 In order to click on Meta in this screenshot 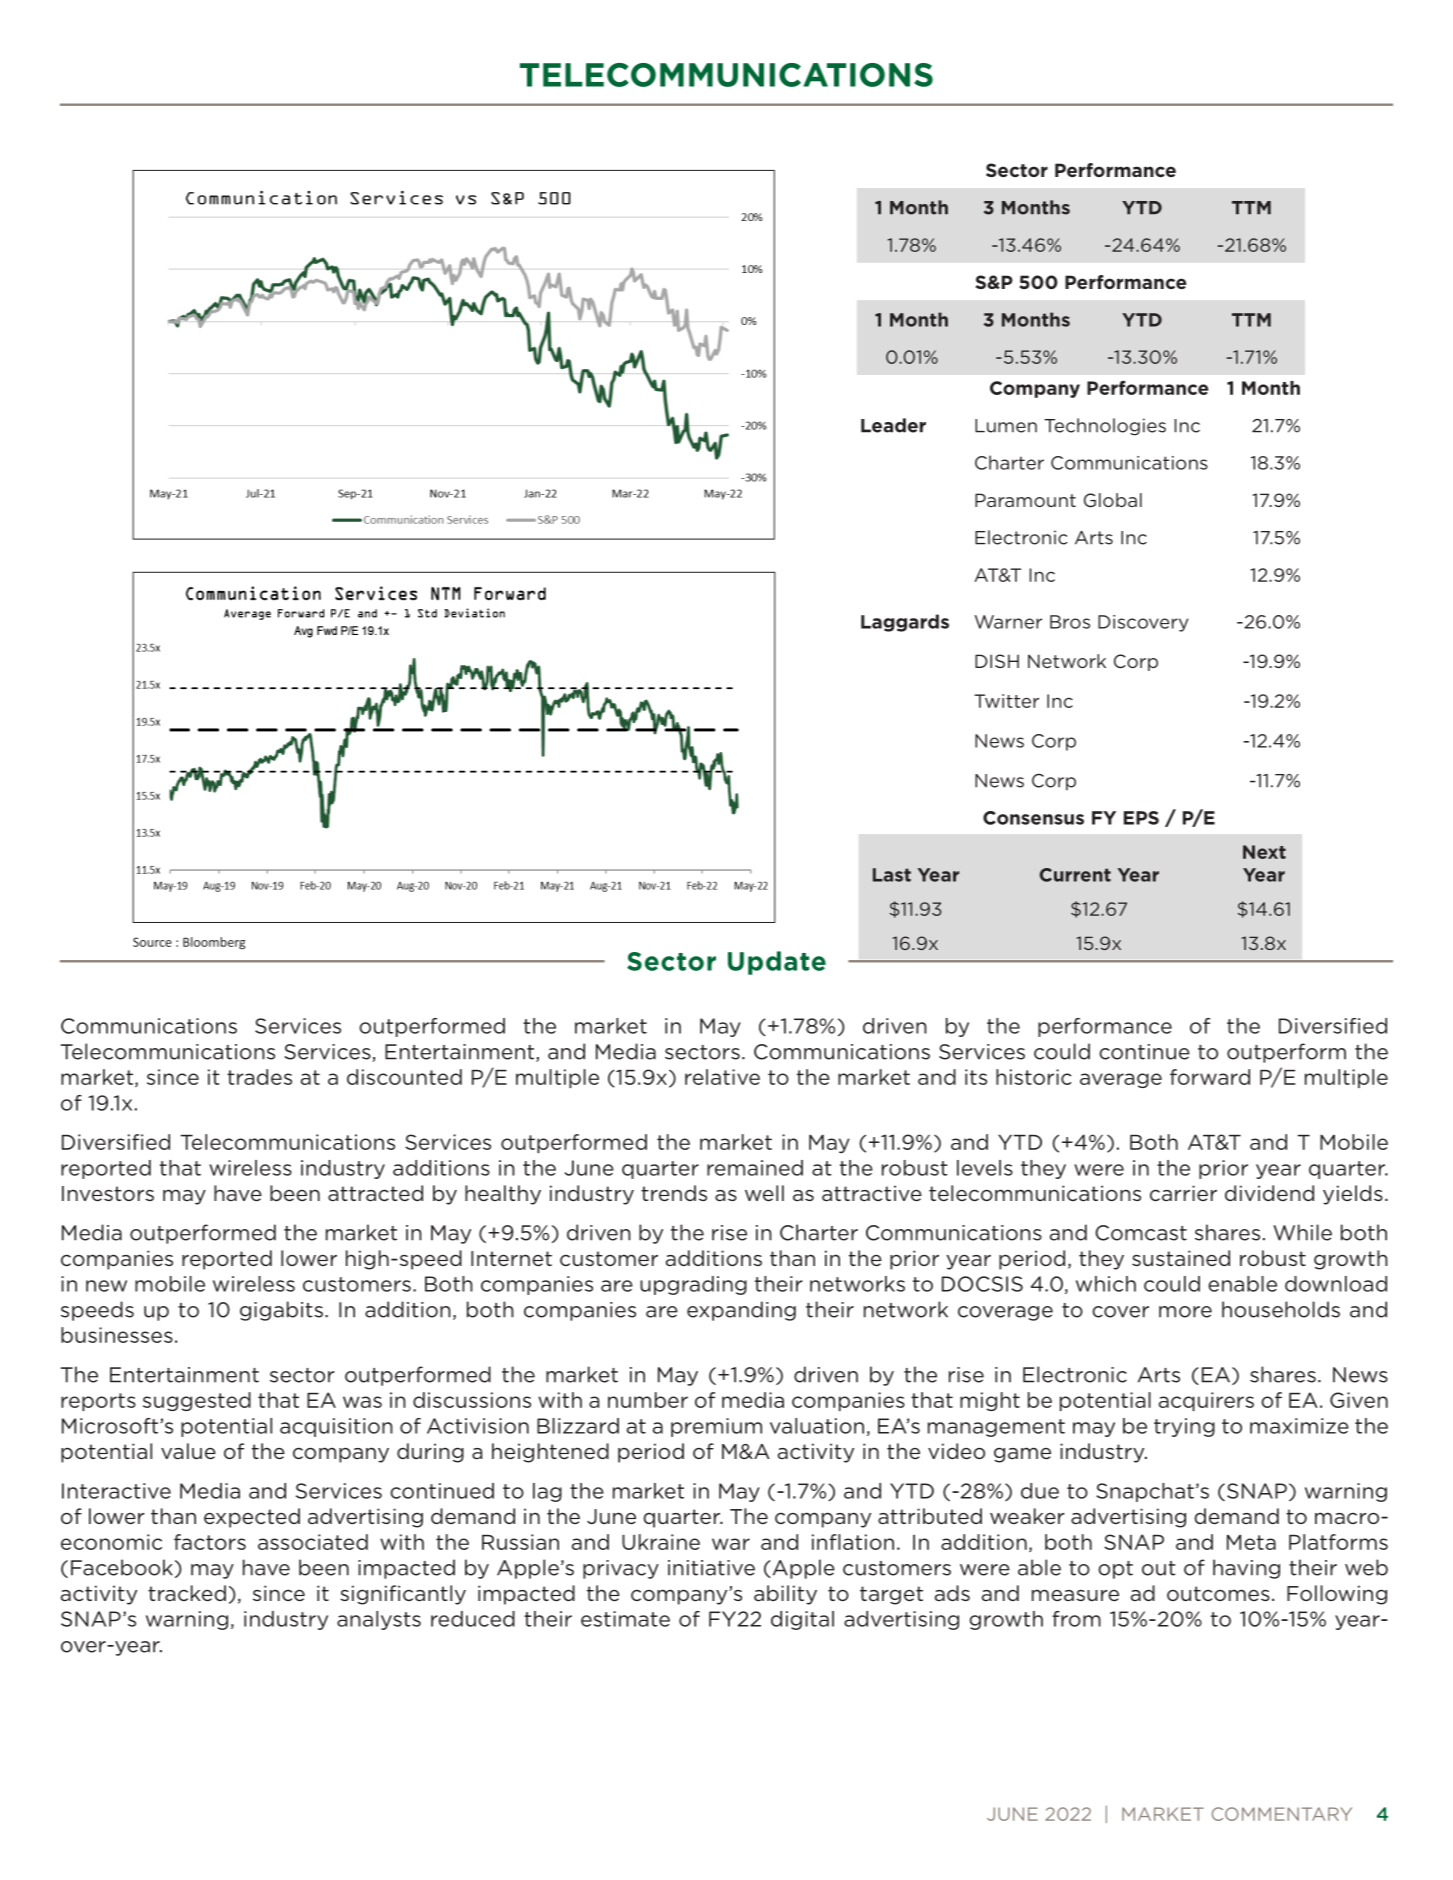, I will do `click(1251, 1542)`.
